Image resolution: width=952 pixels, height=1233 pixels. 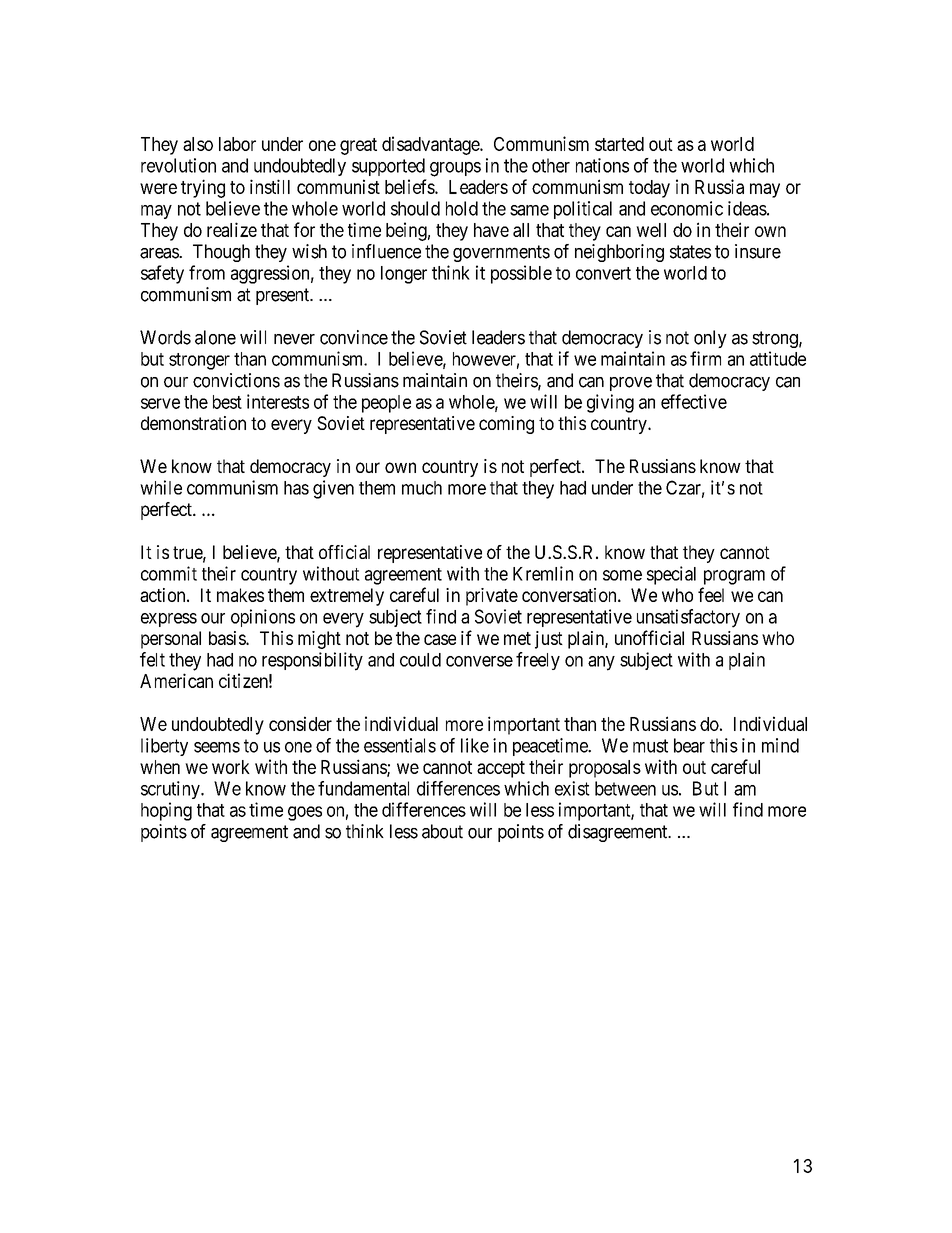 What do you see at coordinates (237, 144) in the screenshot?
I see `labor` at bounding box center [237, 144].
